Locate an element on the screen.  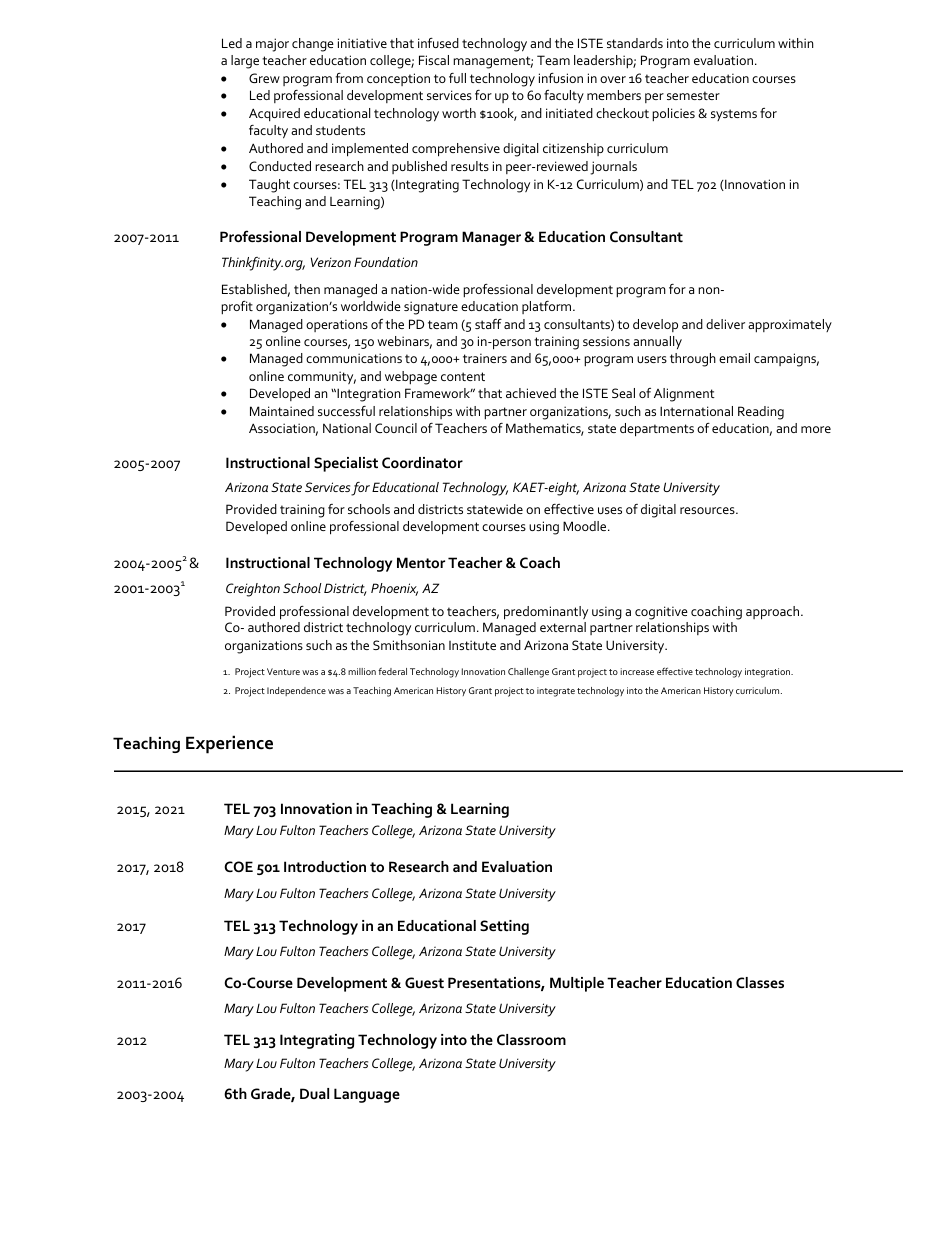
Classroom is located at coordinates (531, 1039).
